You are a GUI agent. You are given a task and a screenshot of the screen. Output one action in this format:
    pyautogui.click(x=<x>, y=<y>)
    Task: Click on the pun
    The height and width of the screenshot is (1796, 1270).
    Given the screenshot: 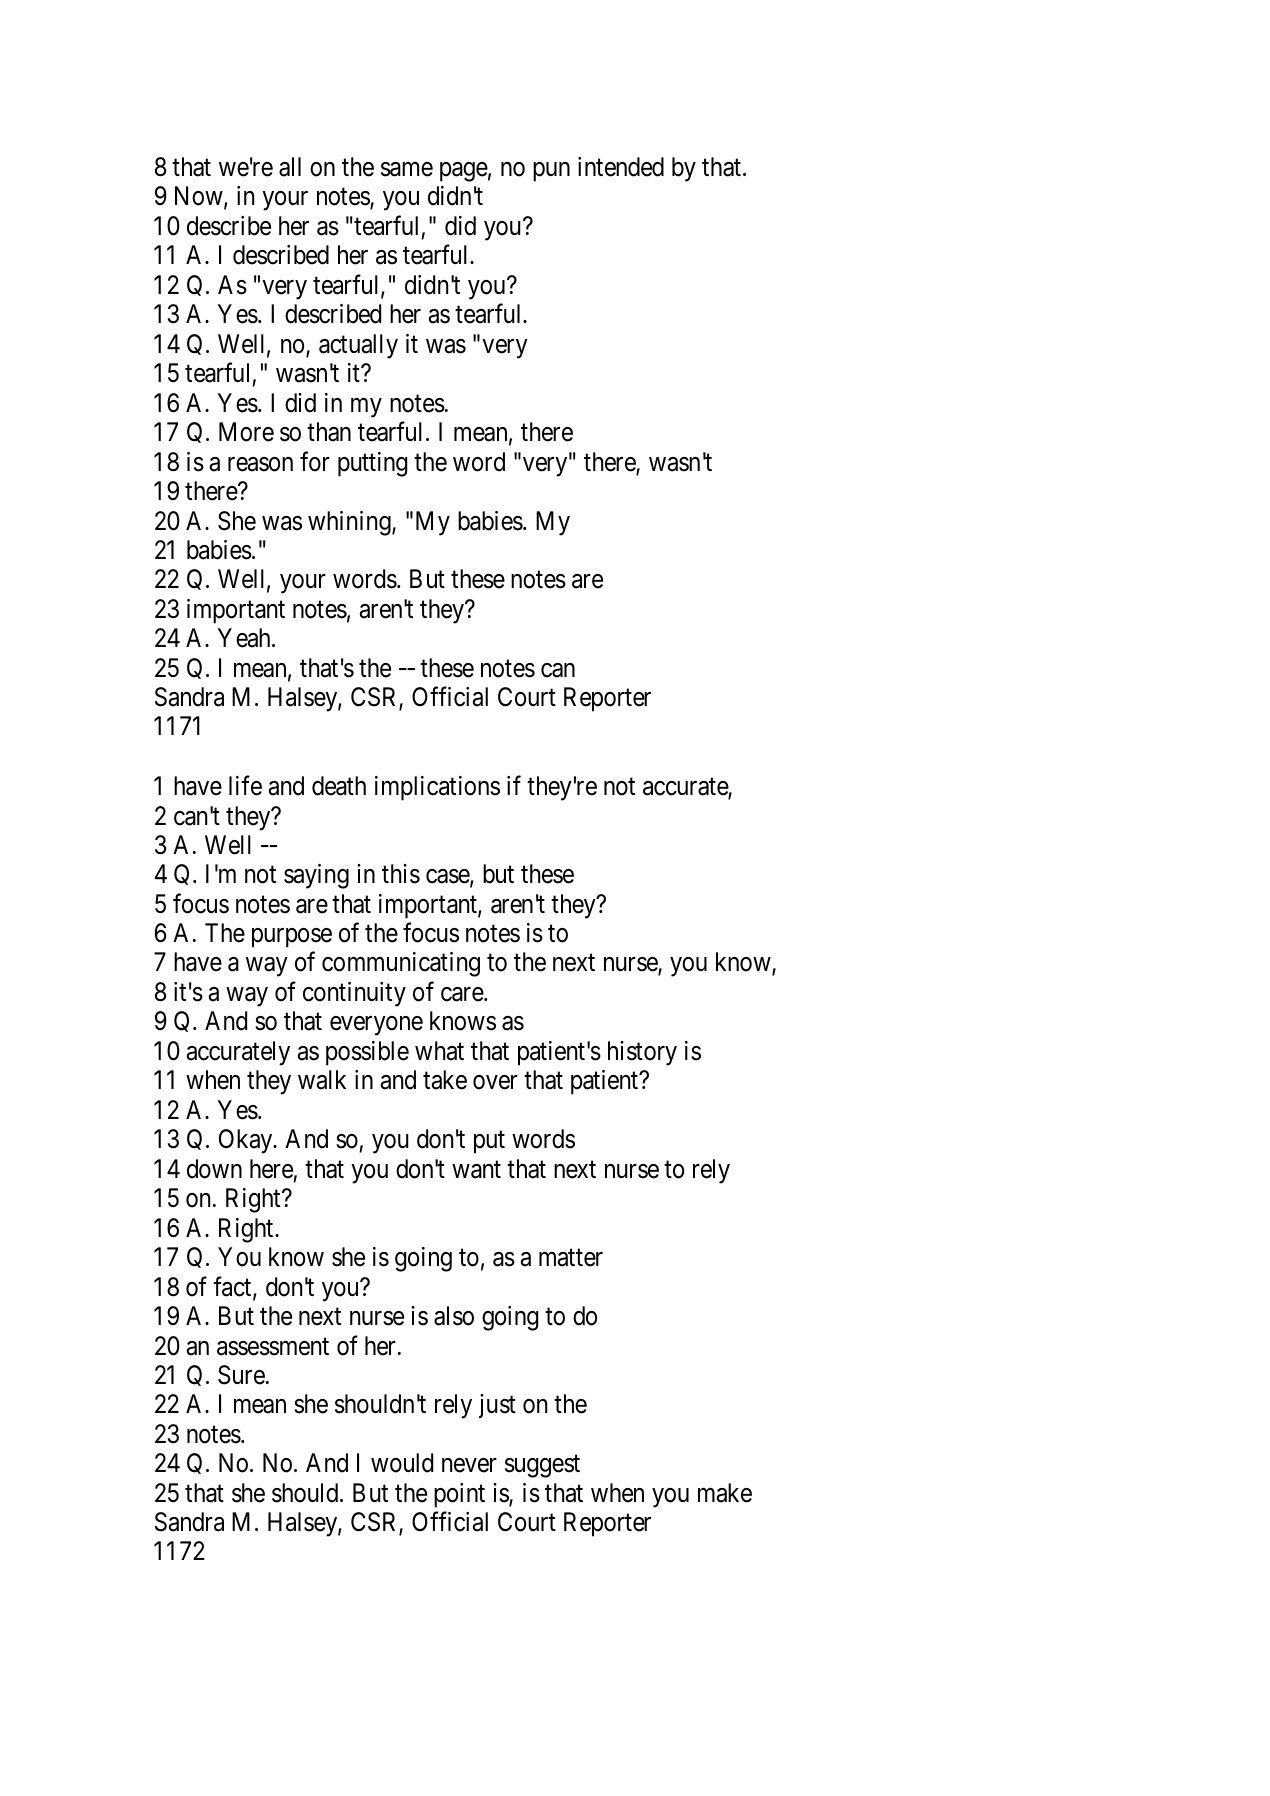 What is the action you would take?
    pyautogui.click(x=551, y=172)
